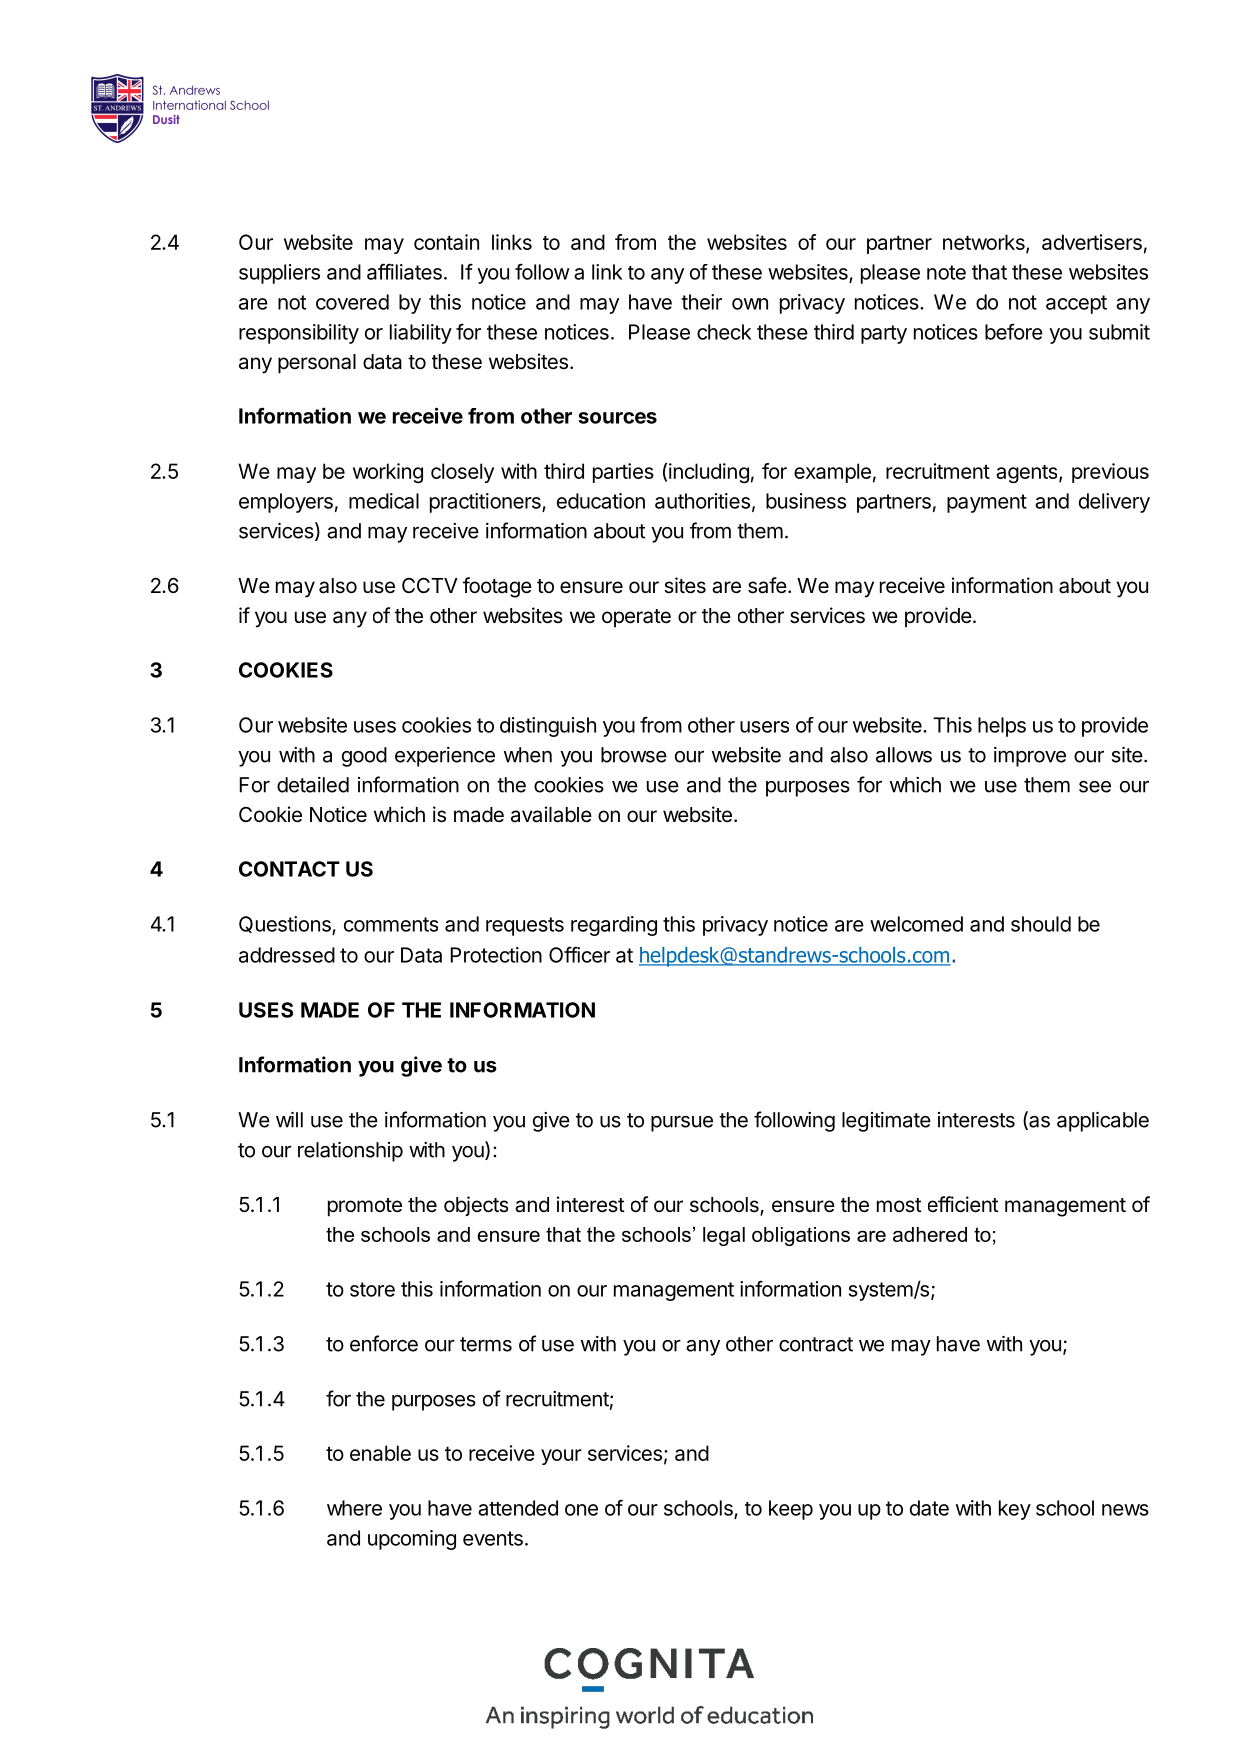  I want to click on pursue, so click(682, 1124).
